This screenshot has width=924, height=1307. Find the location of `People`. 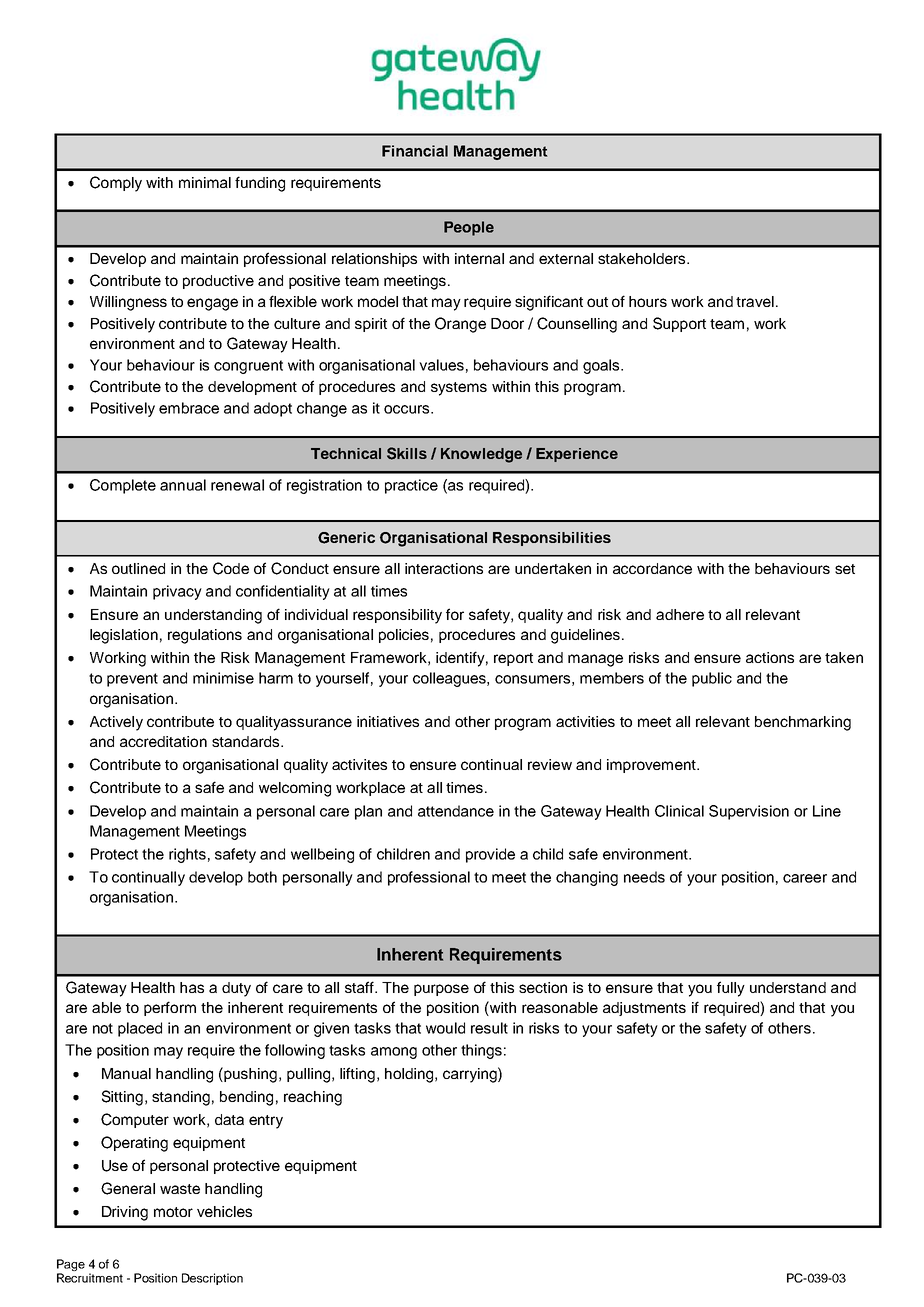

People is located at coordinates (469, 228).
